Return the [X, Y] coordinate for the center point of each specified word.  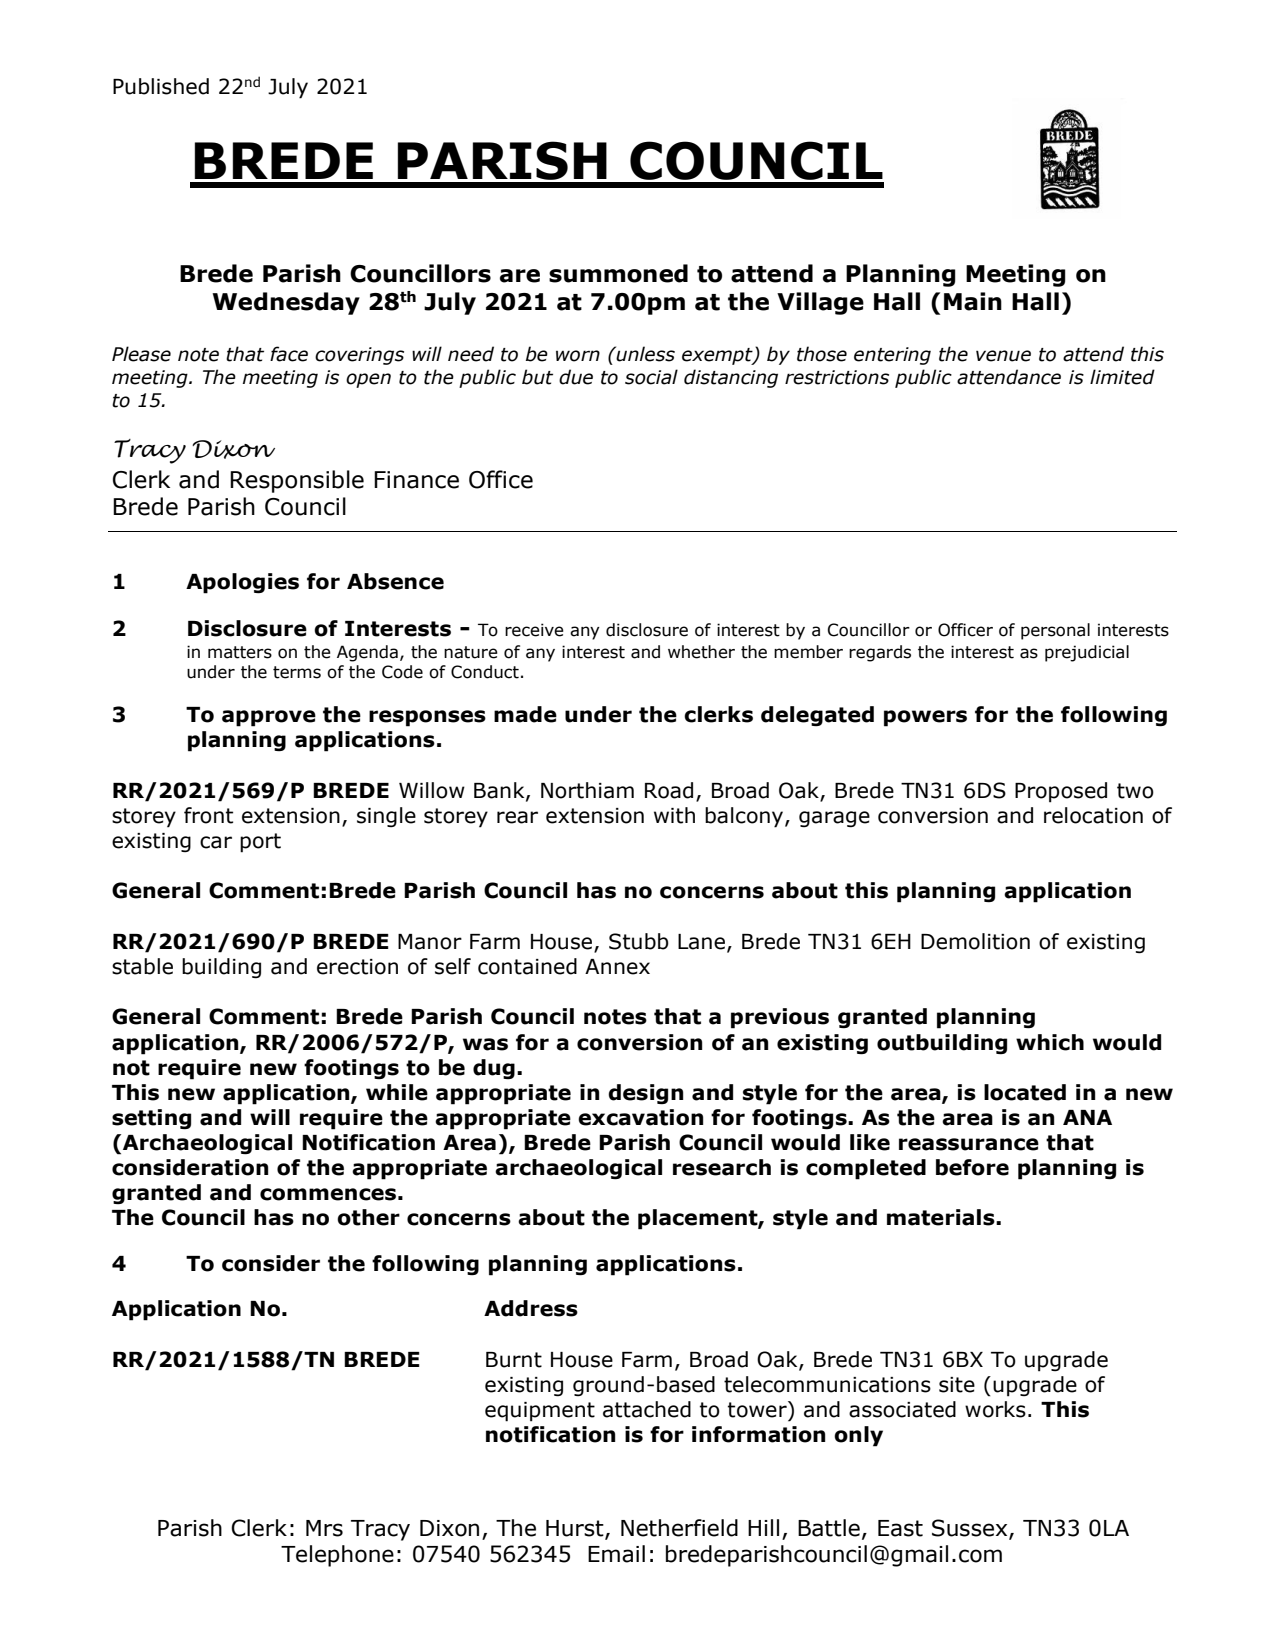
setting [151, 1119]
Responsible [297, 481]
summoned [618, 273]
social [651, 377]
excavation [640, 1117]
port [260, 843]
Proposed [1061, 792]
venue [1003, 356]
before [972, 1167]
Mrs [324, 1528]
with [674, 815]
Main [973, 301]
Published [161, 86]
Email [616, 1554]
